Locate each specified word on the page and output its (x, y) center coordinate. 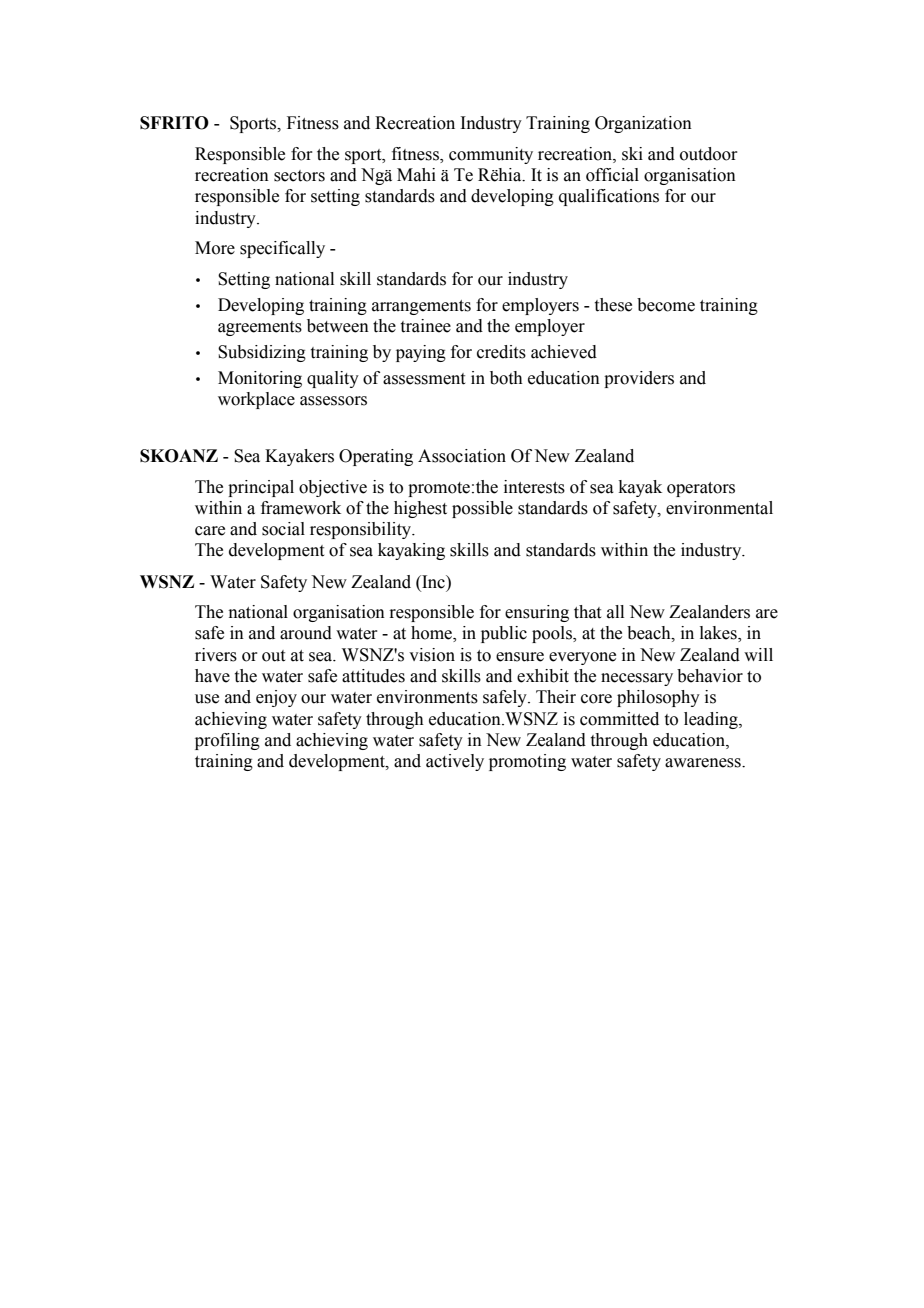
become (666, 305)
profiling (227, 741)
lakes (719, 634)
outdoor (709, 154)
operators (701, 489)
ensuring (537, 613)
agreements (260, 328)
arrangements (421, 307)
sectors (299, 176)
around (306, 633)
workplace (256, 400)
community (491, 155)
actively (455, 762)
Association (462, 456)
